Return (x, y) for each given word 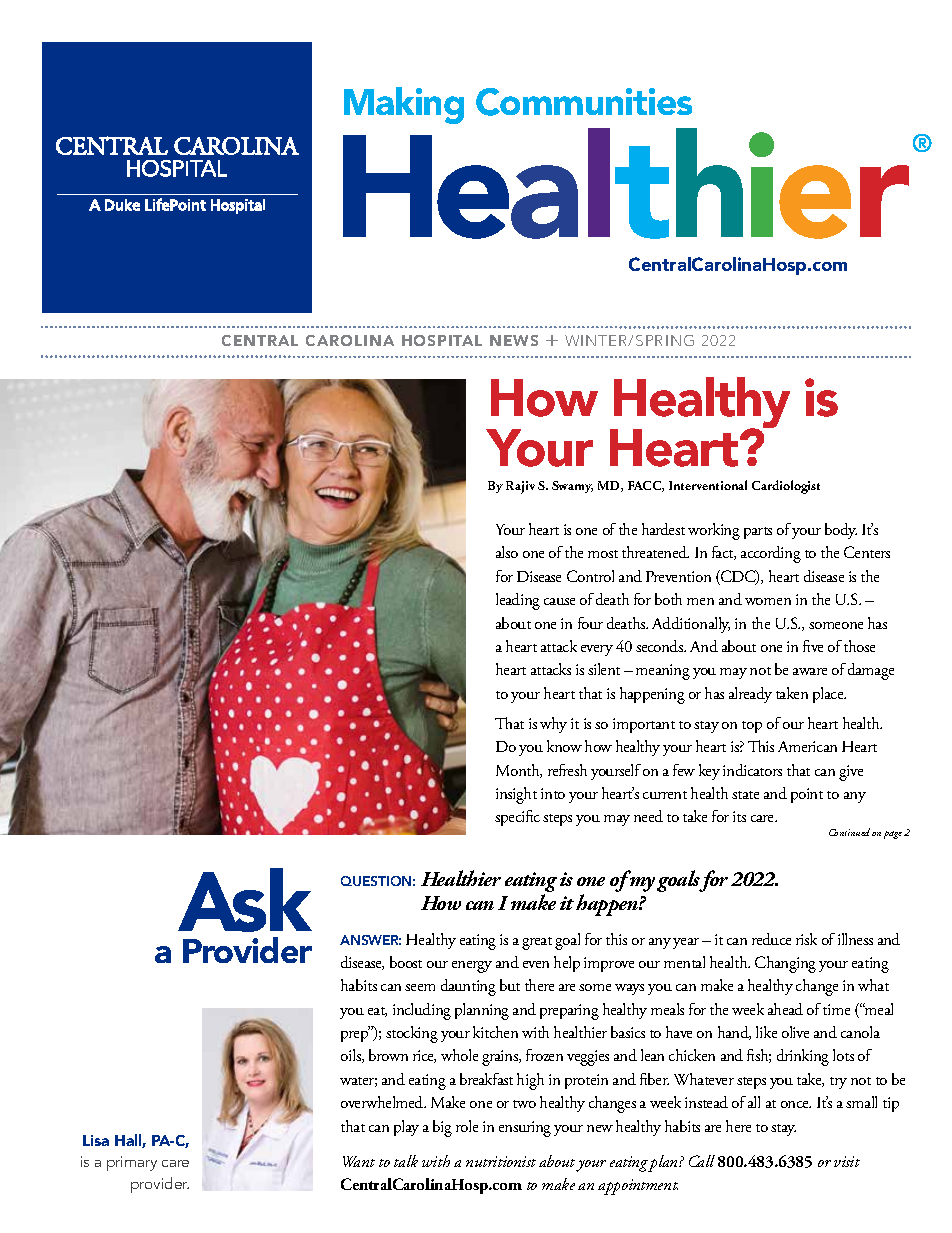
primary (132, 1163)
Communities (584, 102)
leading (518, 601)
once (796, 1104)
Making (404, 105)
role (467, 1126)
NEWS (514, 340)
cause (559, 601)
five (813, 646)
